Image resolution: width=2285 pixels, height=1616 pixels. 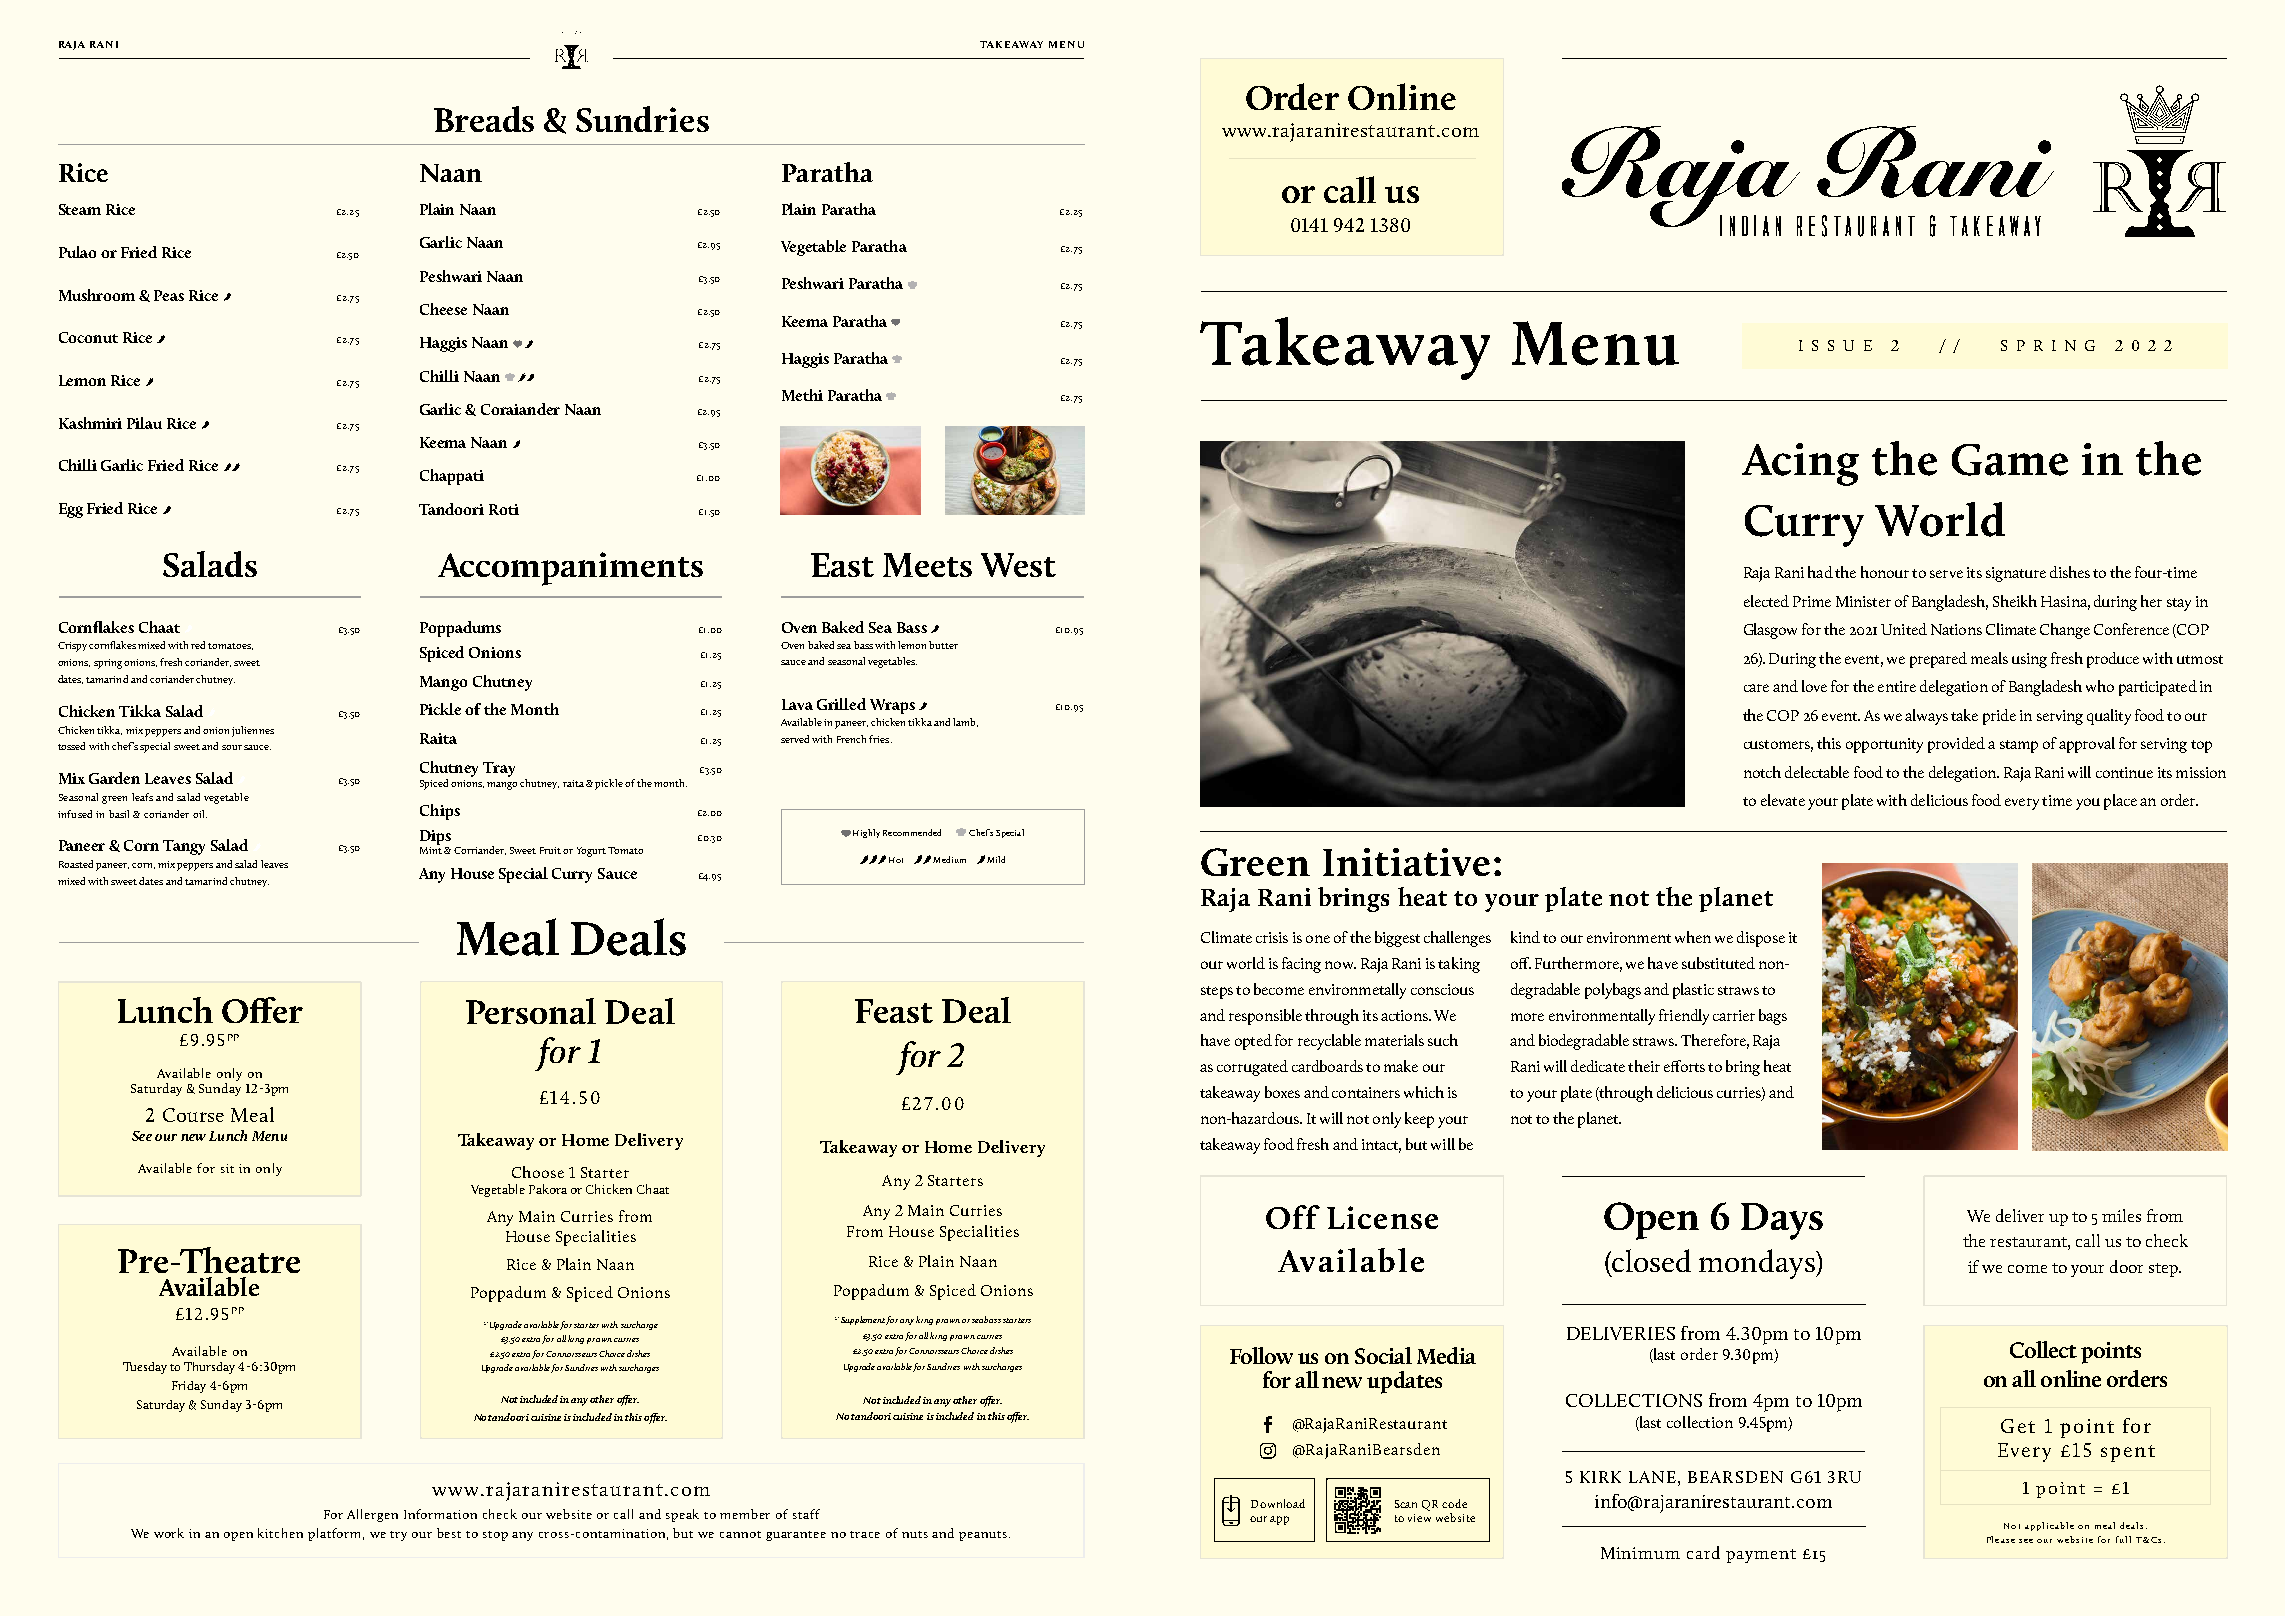 What do you see at coordinates (1761, 1556) in the screenshot?
I see `payment` at bounding box center [1761, 1556].
